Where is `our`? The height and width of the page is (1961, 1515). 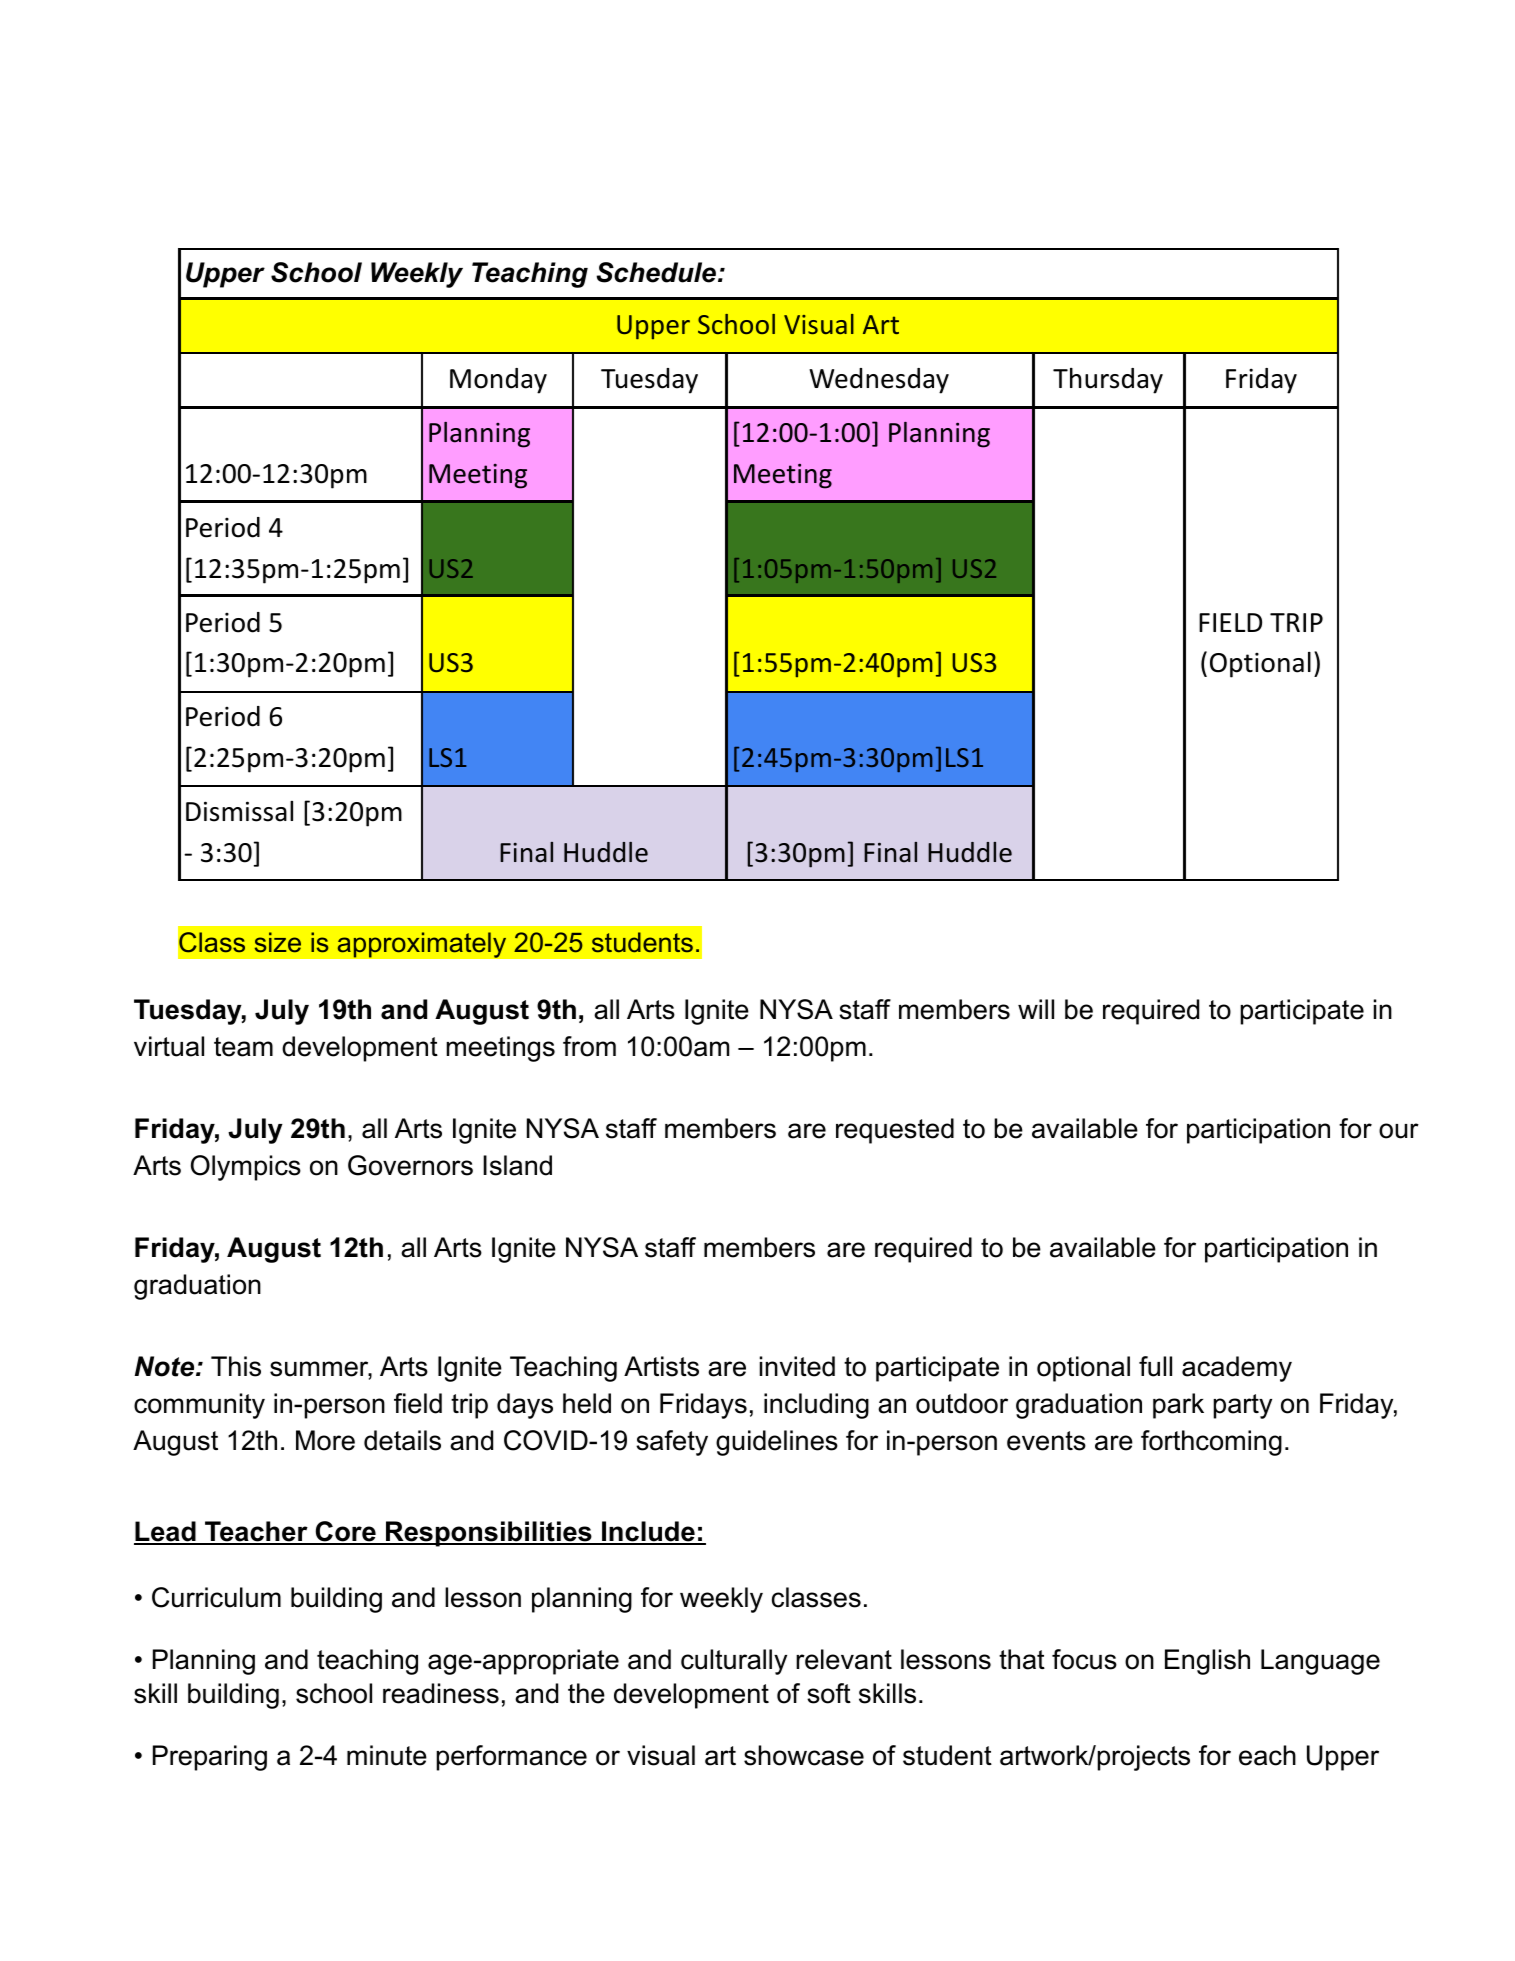
our is located at coordinates (1399, 1131).
